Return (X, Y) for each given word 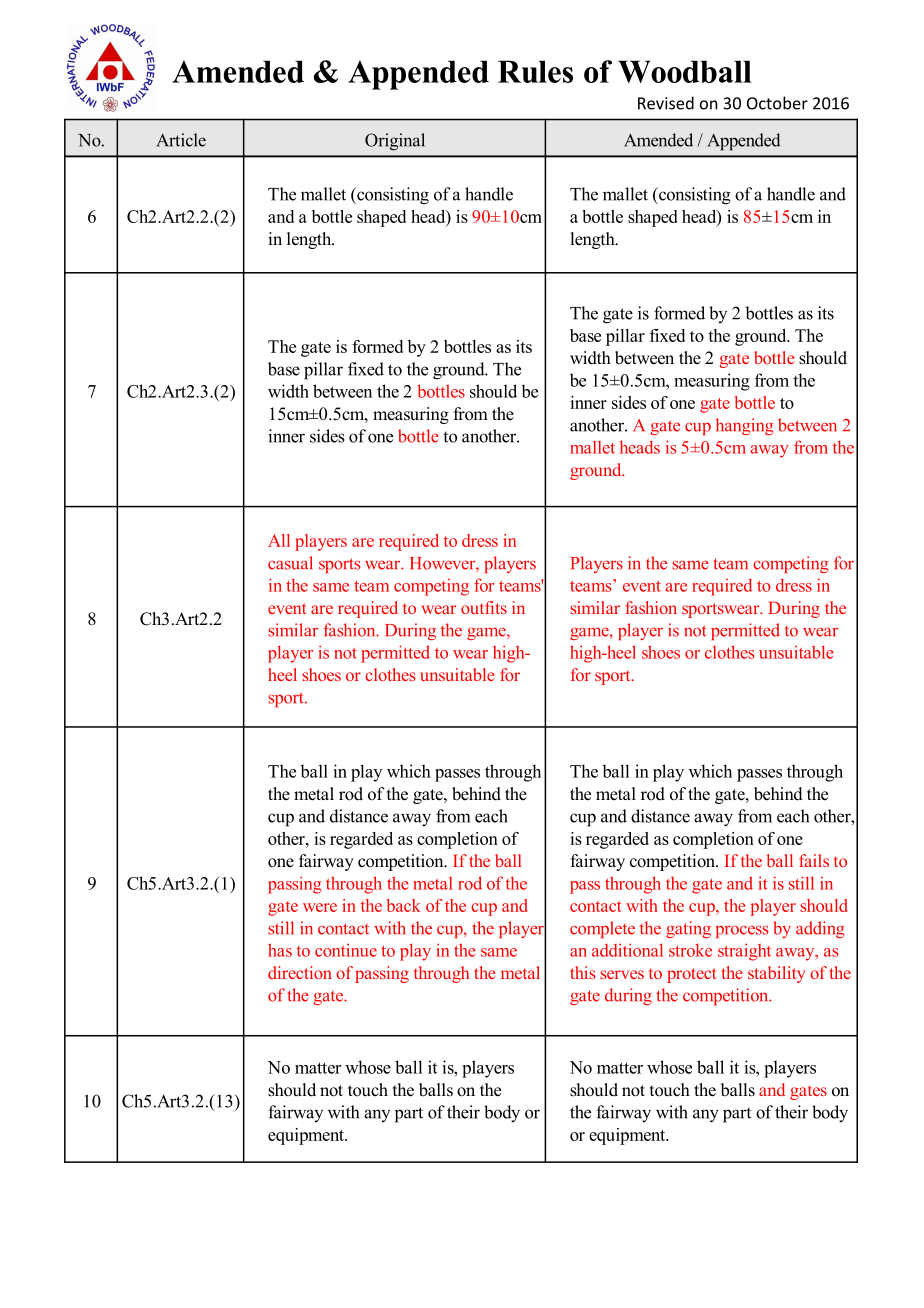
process (742, 931)
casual (290, 563)
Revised (666, 103)
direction (300, 972)
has (280, 950)
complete (602, 929)
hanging (745, 426)
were (320, 907)
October (777, 103)
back (404, 905)
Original (395, 142)
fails (814, 860)
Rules (535, 71)
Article (181, 140)
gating (688, 929)
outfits (484, 607)
